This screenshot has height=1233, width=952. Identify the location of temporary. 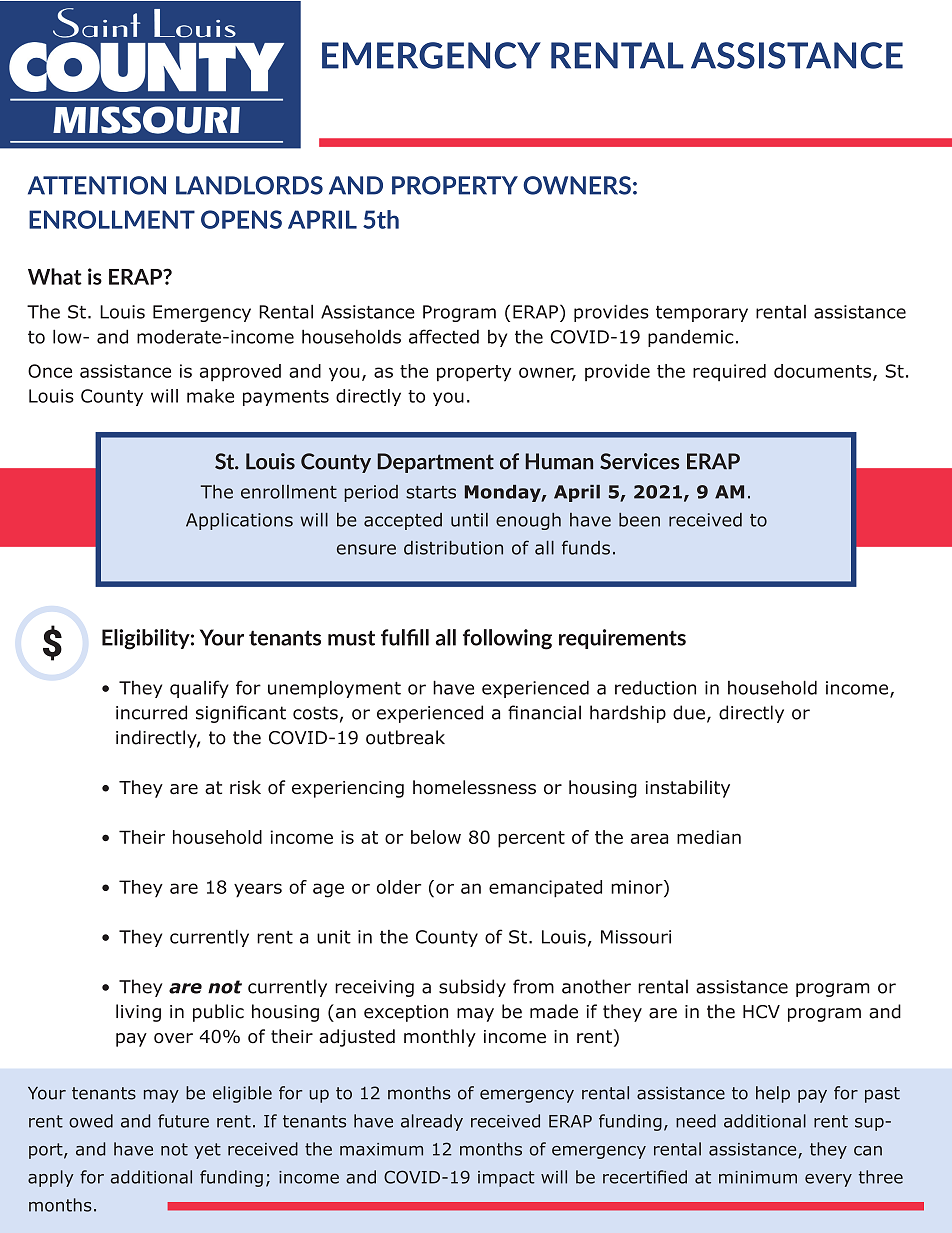
(702, 314).
